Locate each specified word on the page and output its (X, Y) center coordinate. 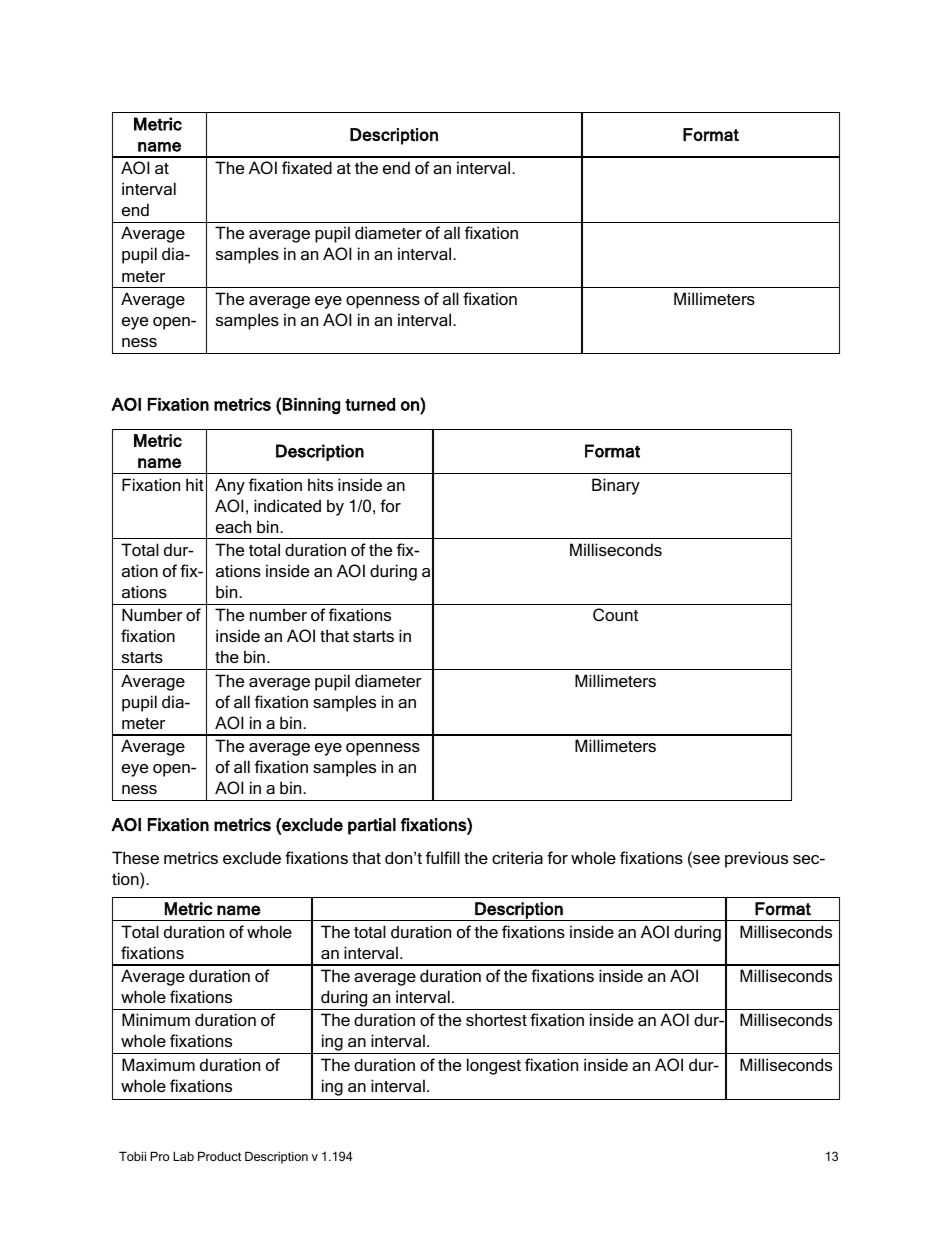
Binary (616, 486)
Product (219, 1156)
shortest (496, 1019)
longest (494, 1066)
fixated (307, 167)
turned (370, 404)
